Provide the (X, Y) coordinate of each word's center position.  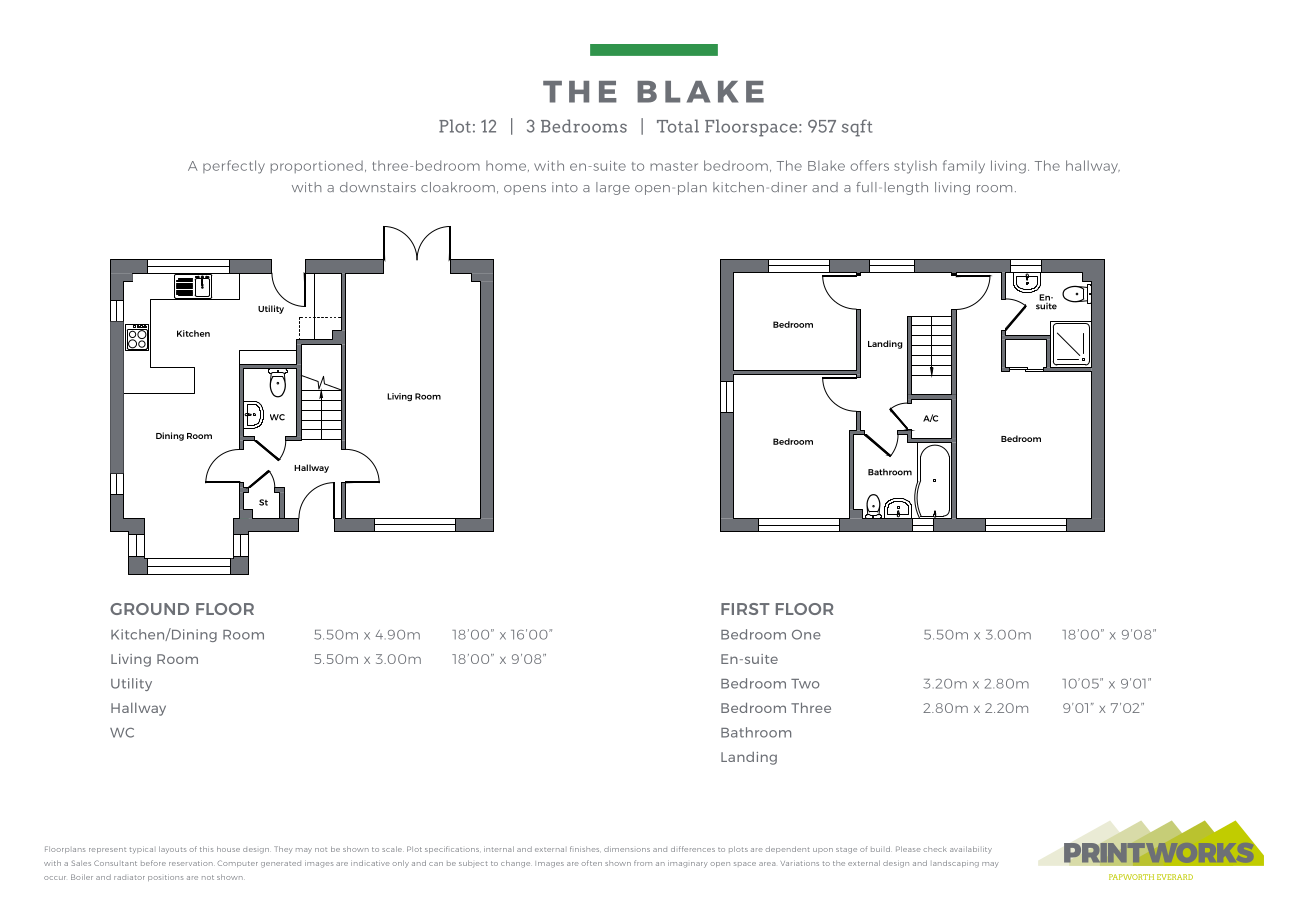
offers (869, 165)
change (515, 864)
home (507, 166)
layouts (172, 850)
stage (846, 850)
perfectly (234, 167)
